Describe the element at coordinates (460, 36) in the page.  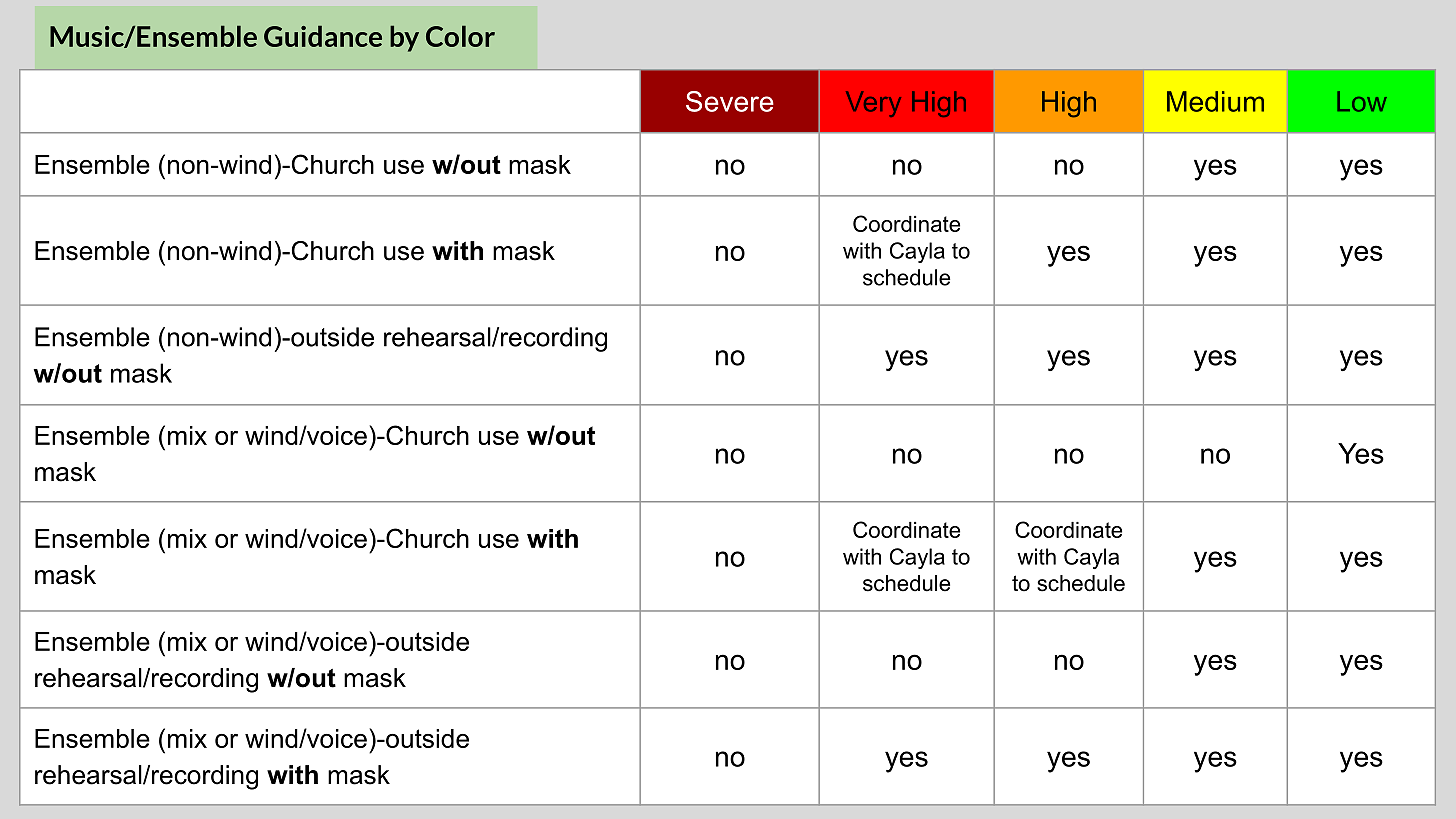
I see `Color` at that location.
